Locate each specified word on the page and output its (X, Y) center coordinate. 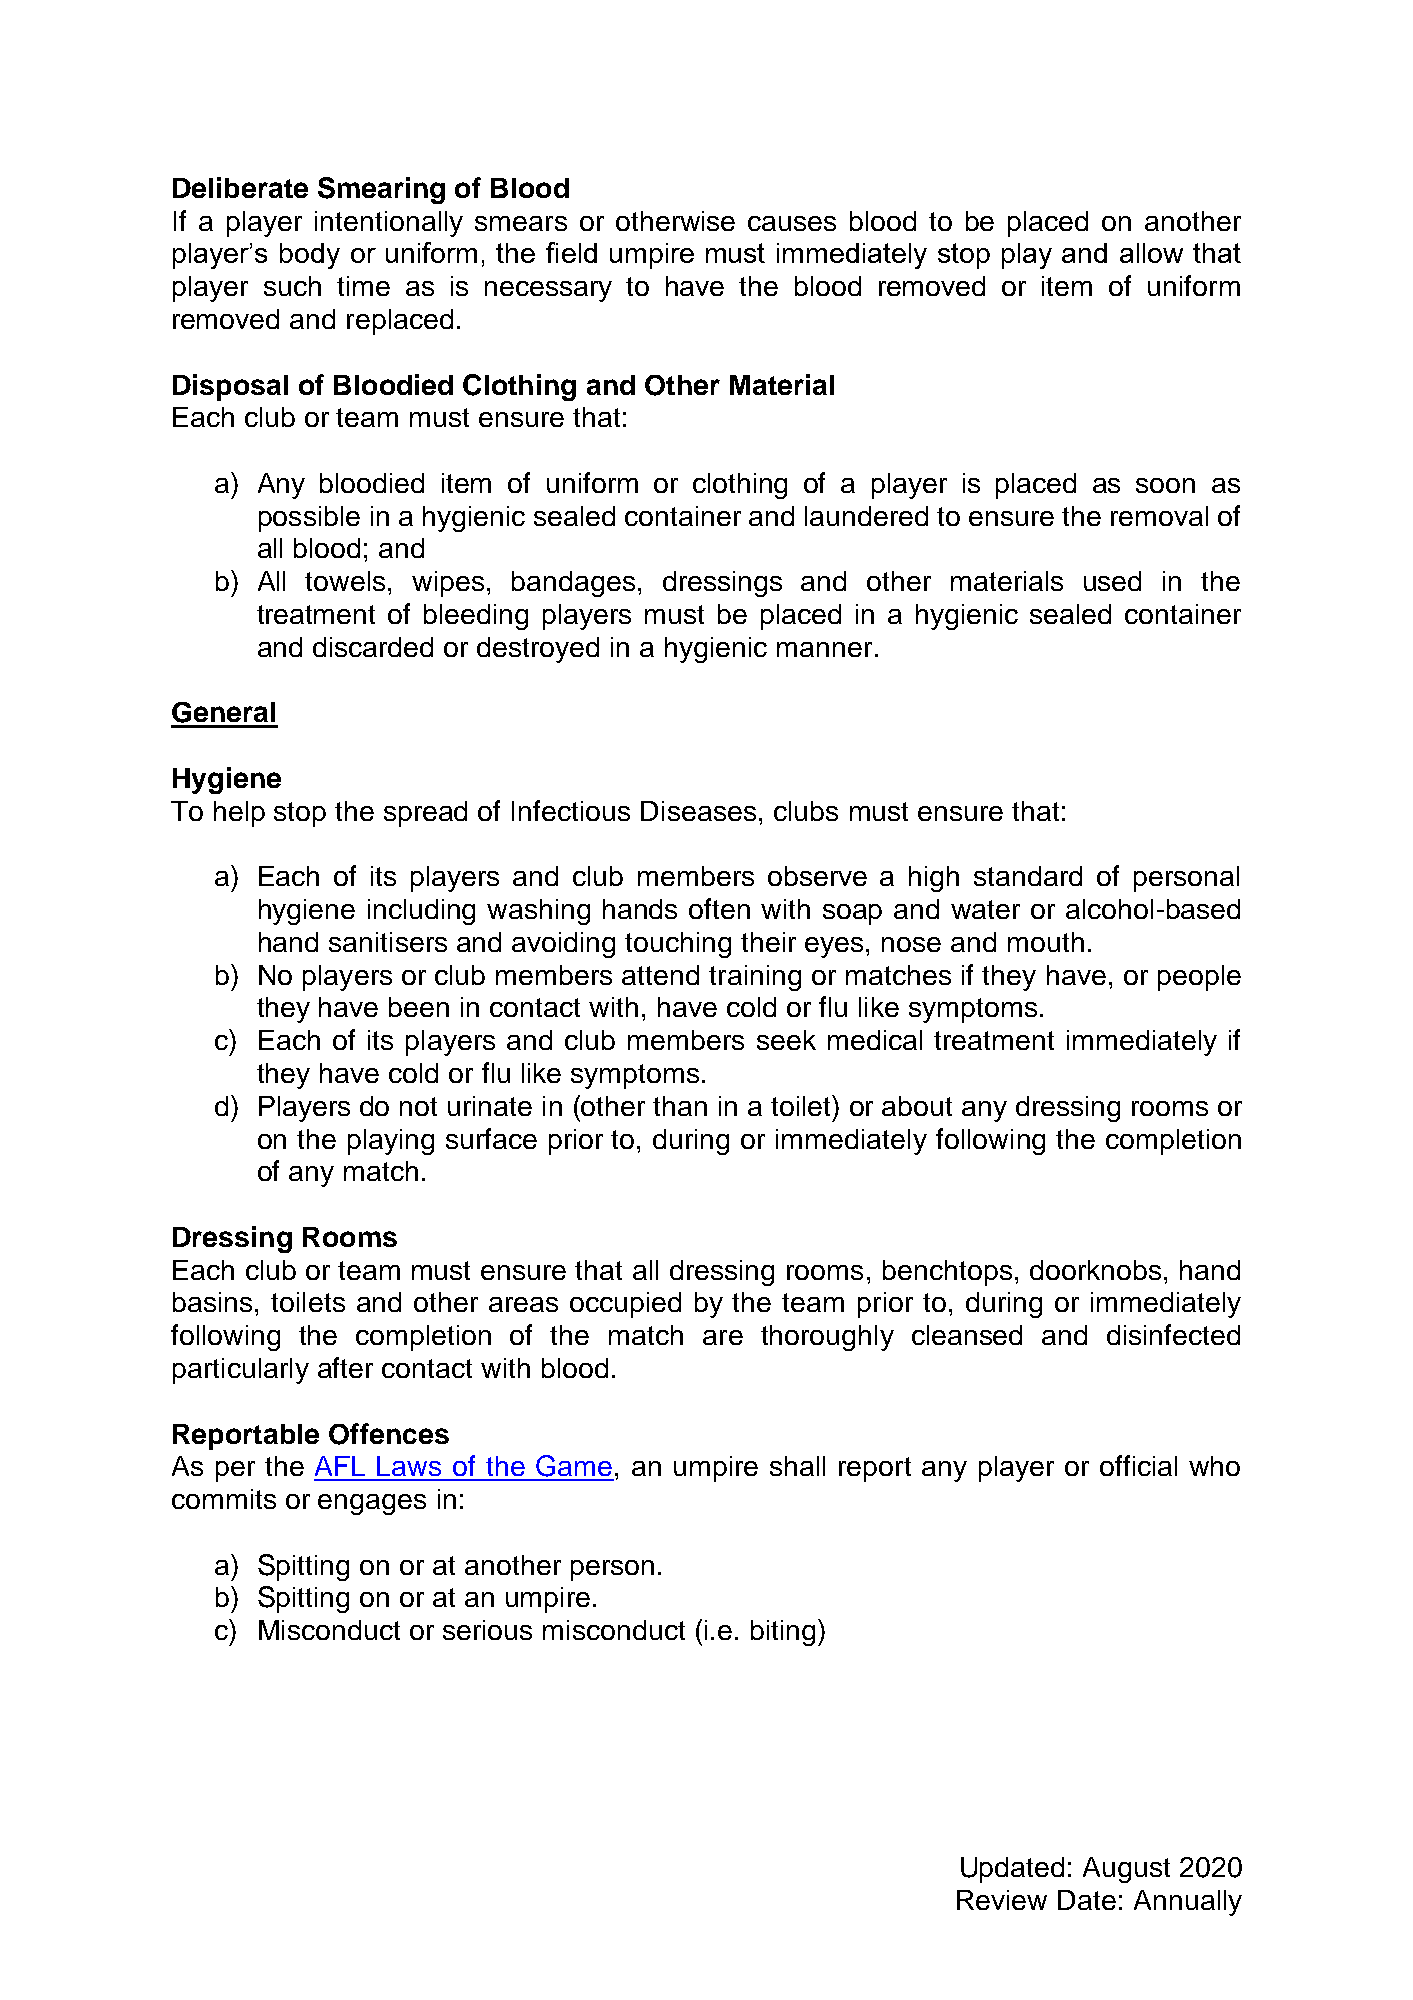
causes (792, 223)
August (1126, 1870)
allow (1151, 253)
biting (783, 1633)
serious (487, 1630)
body (310, 256)
